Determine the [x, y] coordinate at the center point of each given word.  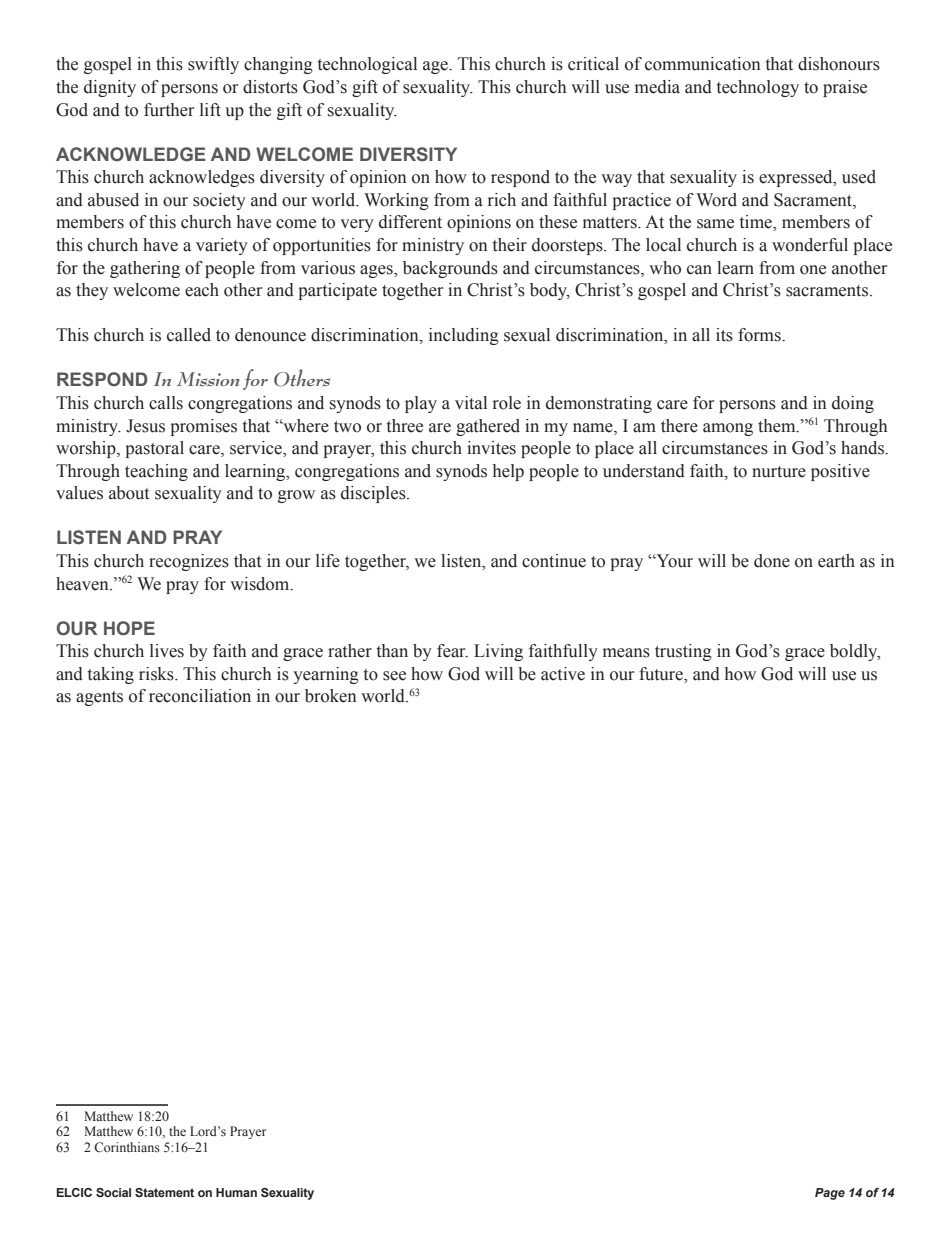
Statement [164, 1192]
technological [367, 65]
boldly [855, 652]
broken [331, 696]
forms [760, 335]
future [662, 675]
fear [452, 651]
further [169, 110]
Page [830, 1194]
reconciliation [200, 696]
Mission [208, 379]
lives [167, 651]
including [464, 336]
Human [236, 1192]
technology [758, 88]
